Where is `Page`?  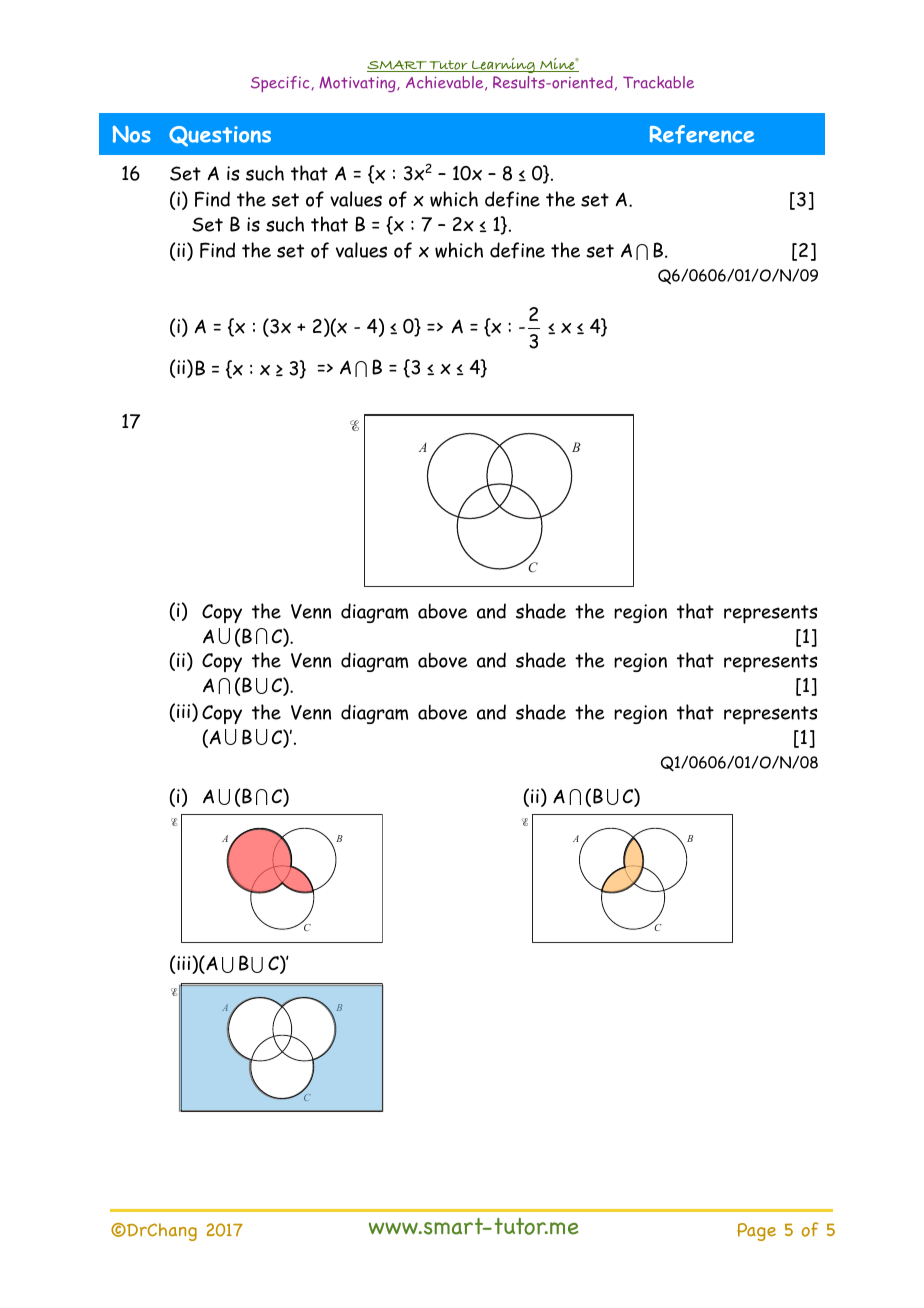
Page is located at coordinates (756, 1232).
